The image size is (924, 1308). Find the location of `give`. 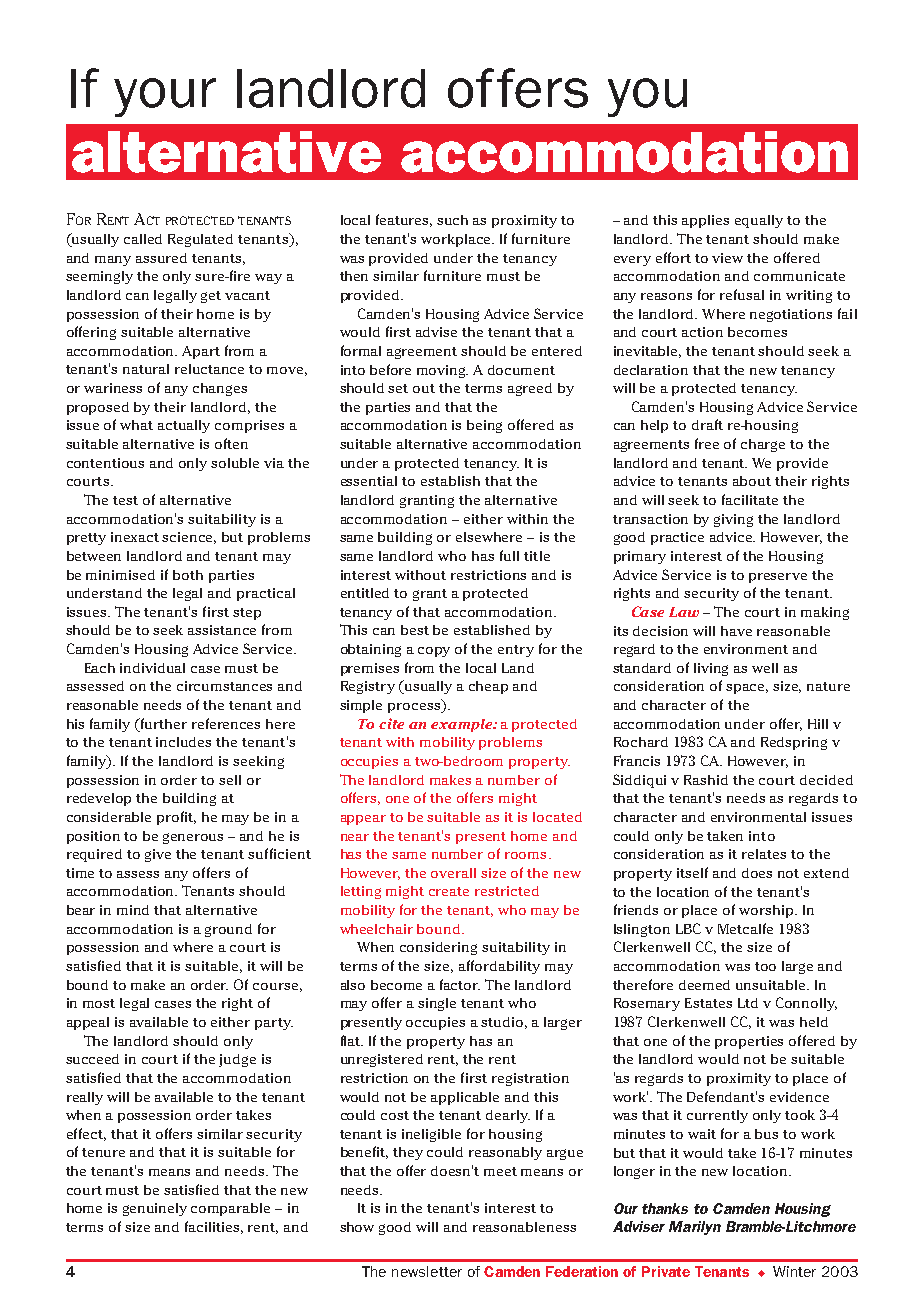

give is located at coordinates (158, 855).
